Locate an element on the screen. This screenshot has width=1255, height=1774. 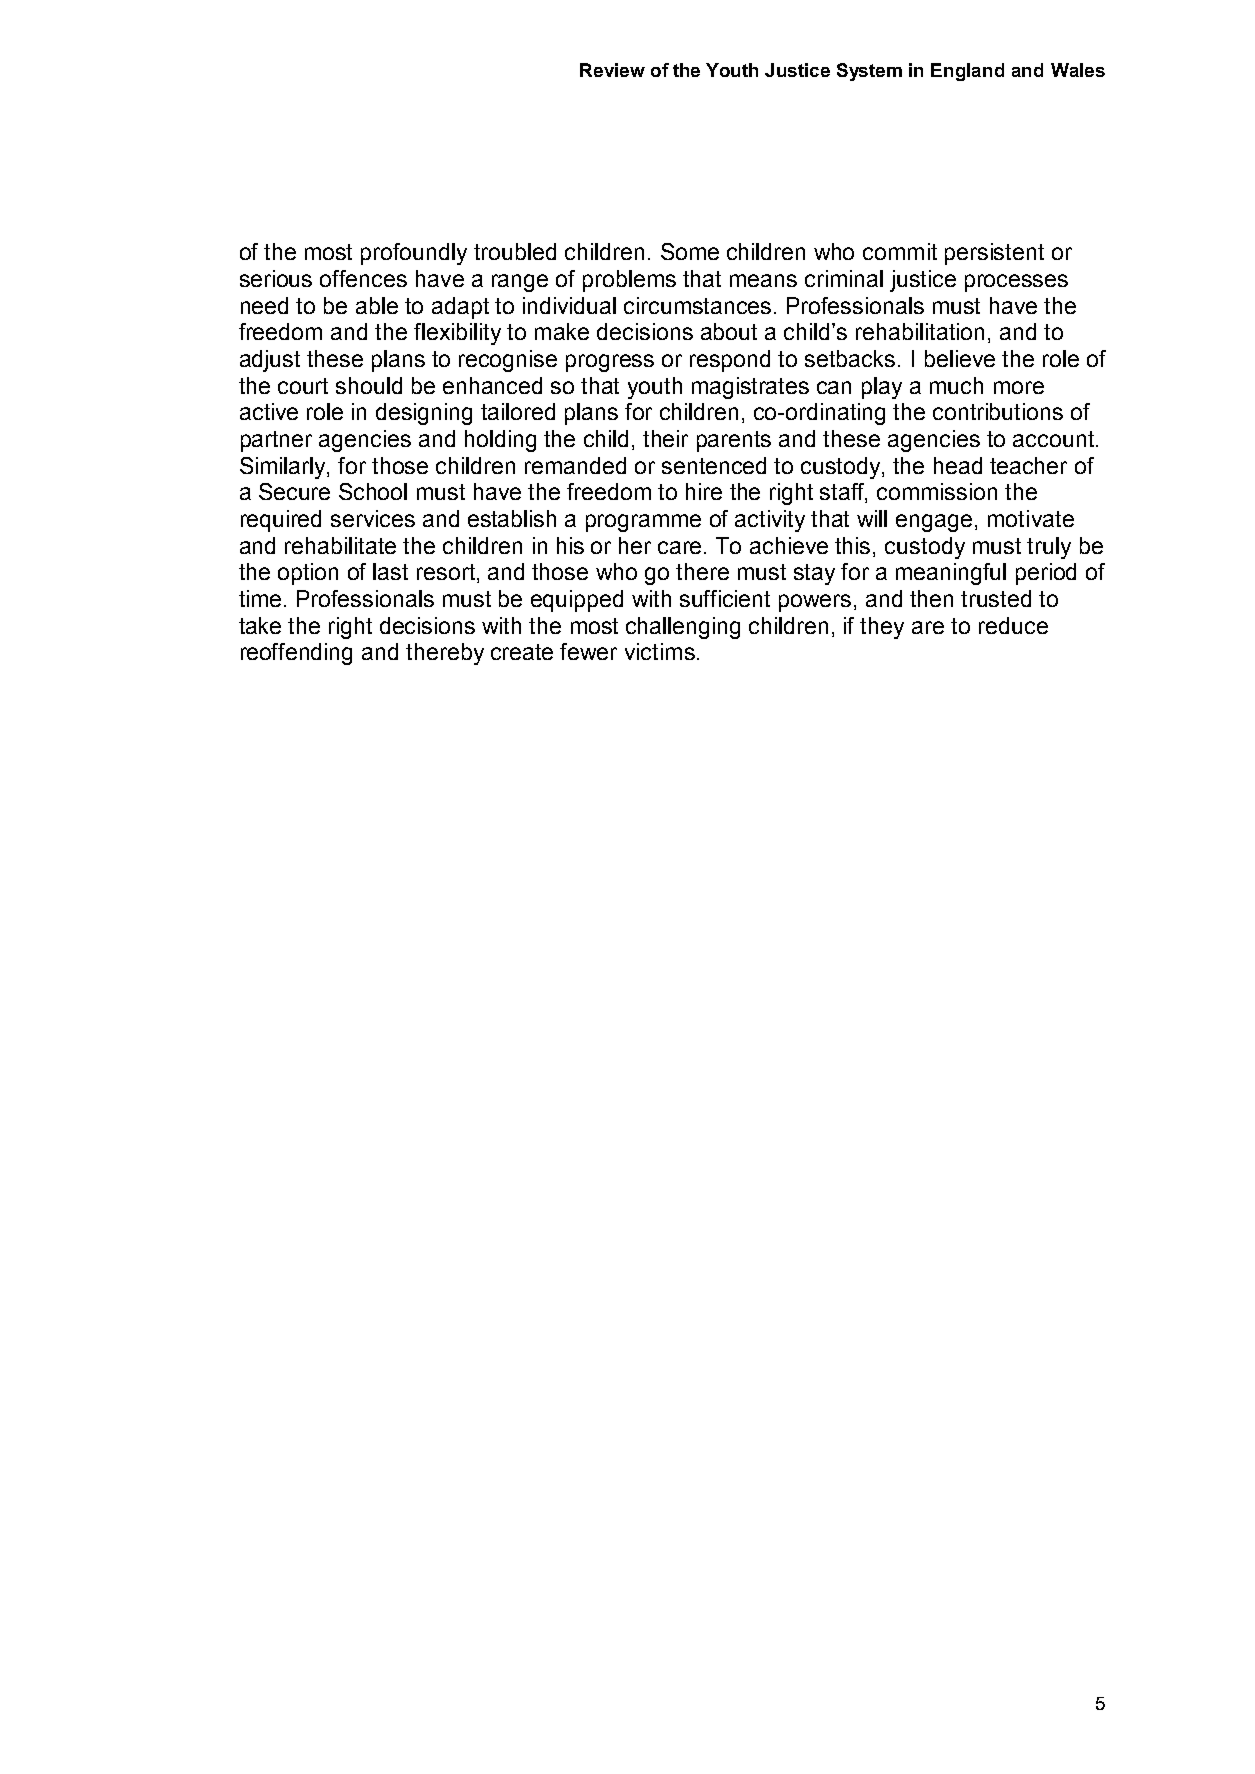
reduce is located at coordinates (1013, 625).
